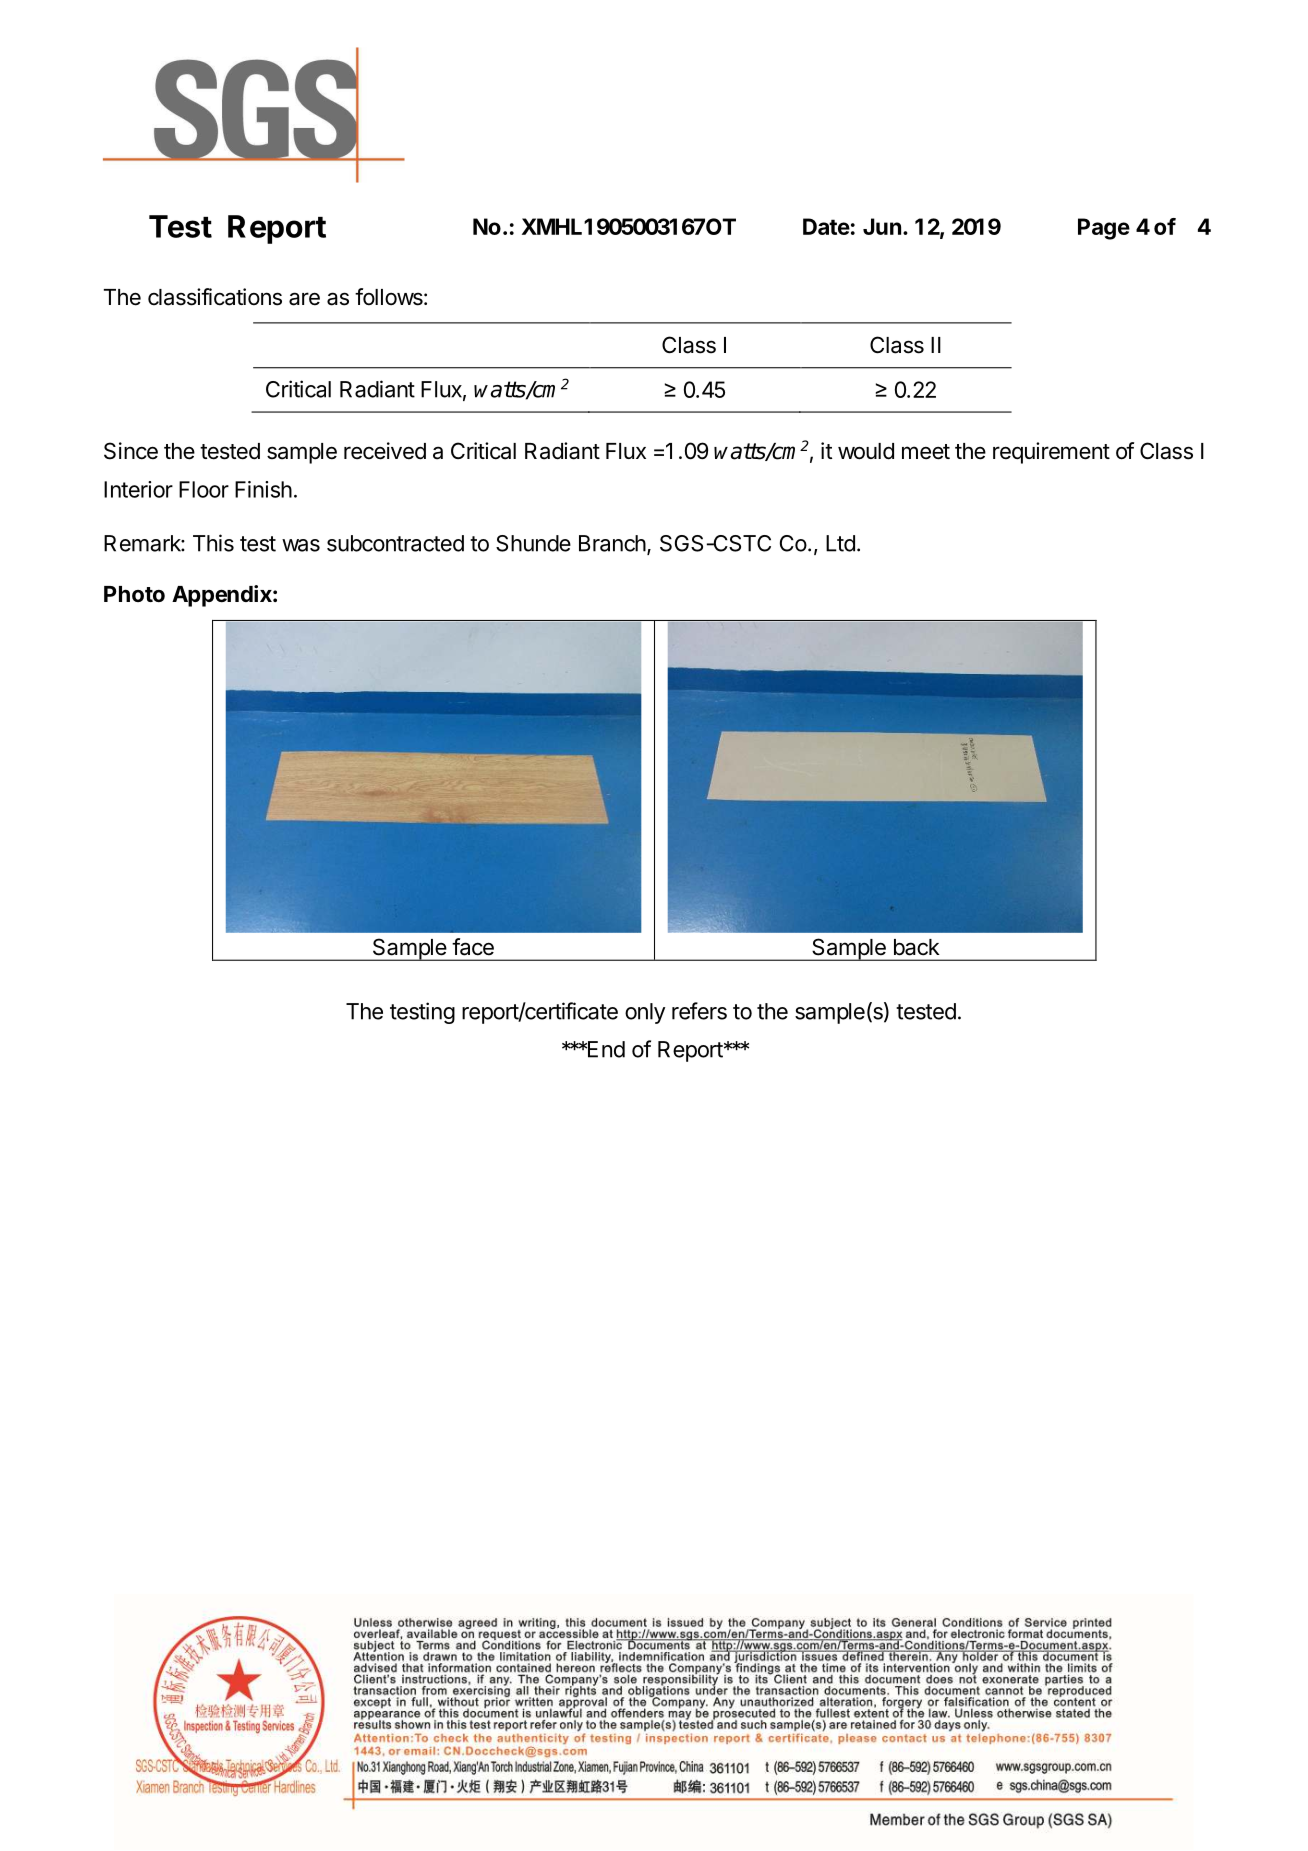 This image has height=1851, width=1308. What do you see at coordinates (826, 226) in the image?
I see `Date` at bounding box center [826, 226].
